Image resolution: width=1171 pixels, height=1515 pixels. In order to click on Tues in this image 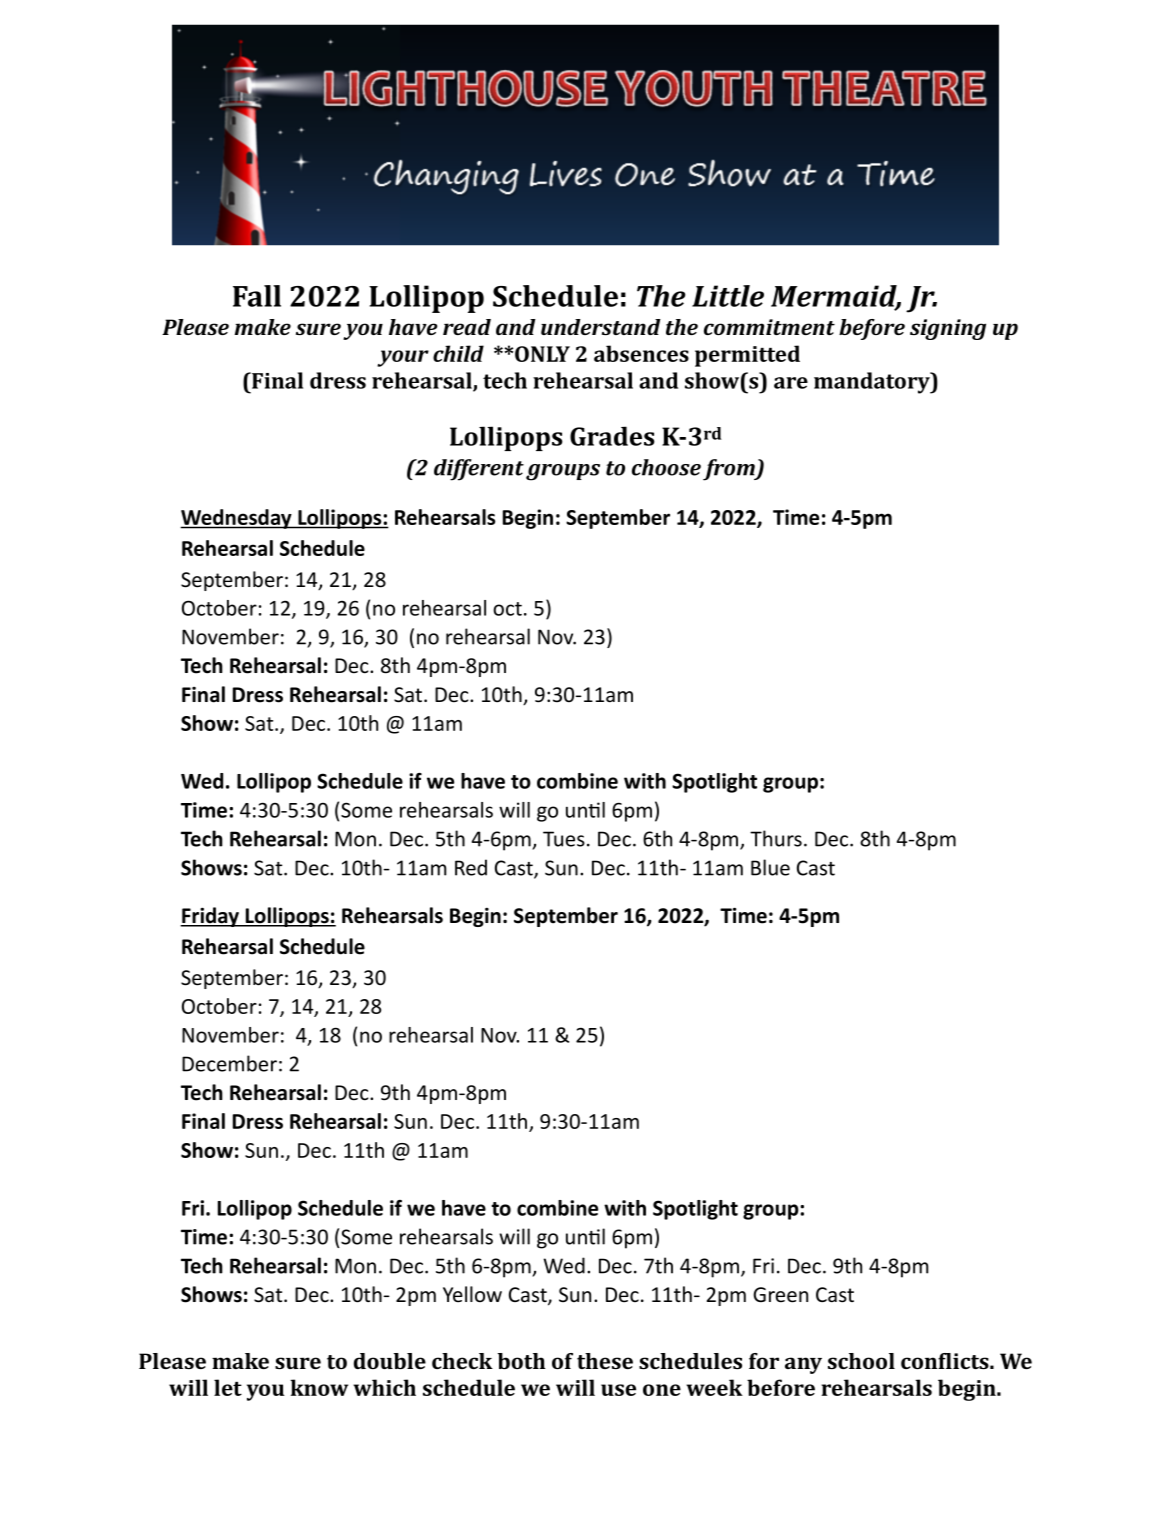, I will do `click(564, 839)`.
